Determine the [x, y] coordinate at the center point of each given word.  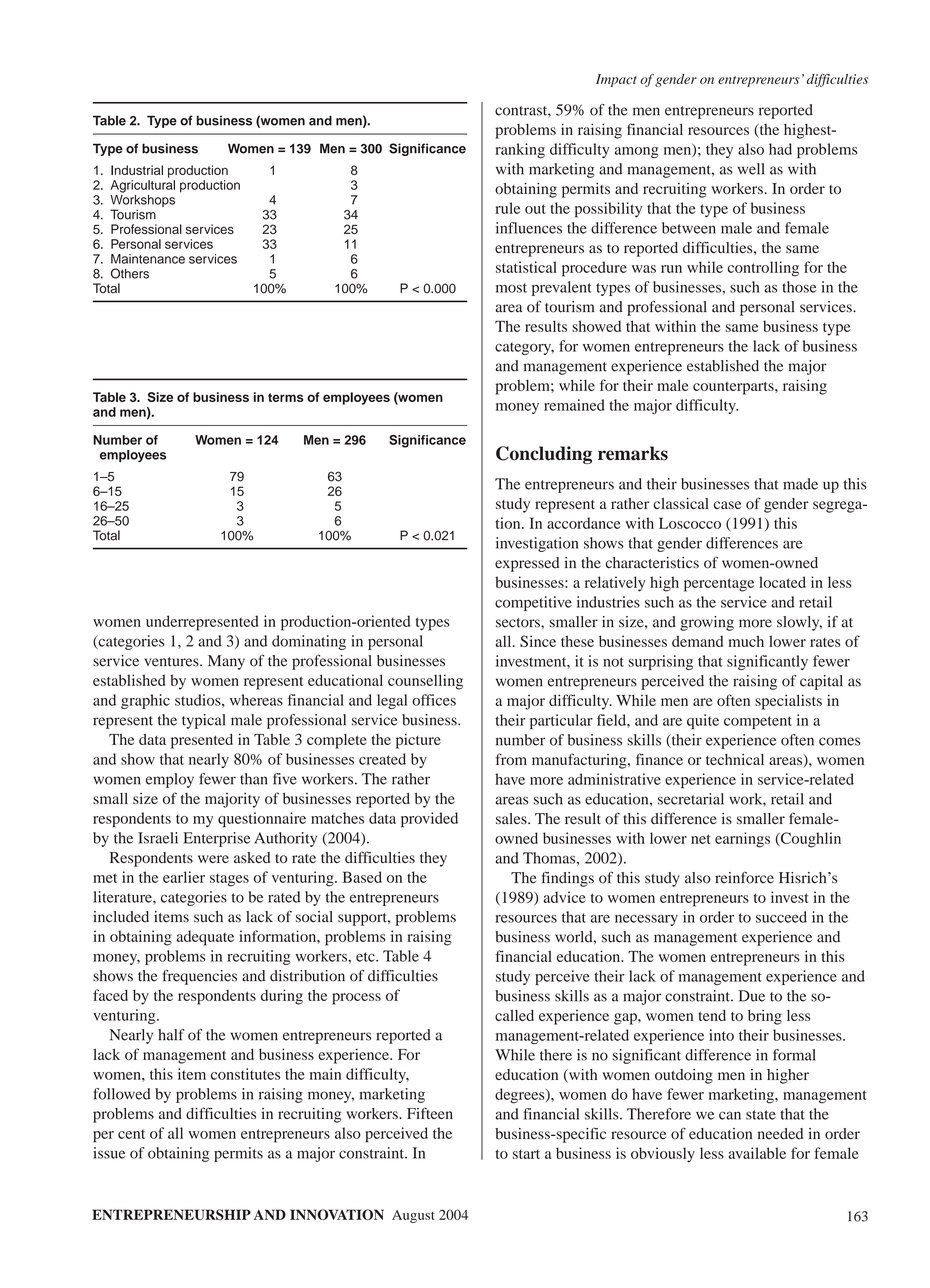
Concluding [544, 455]
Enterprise [216, 839]
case [727, 505]
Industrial [137, 170]
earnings [742, 840]
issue [109, 1153]
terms [285, 397]
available [757, 1153]
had [780, 149]
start [526, 1154]
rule [507, 208]
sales [512, 819]
